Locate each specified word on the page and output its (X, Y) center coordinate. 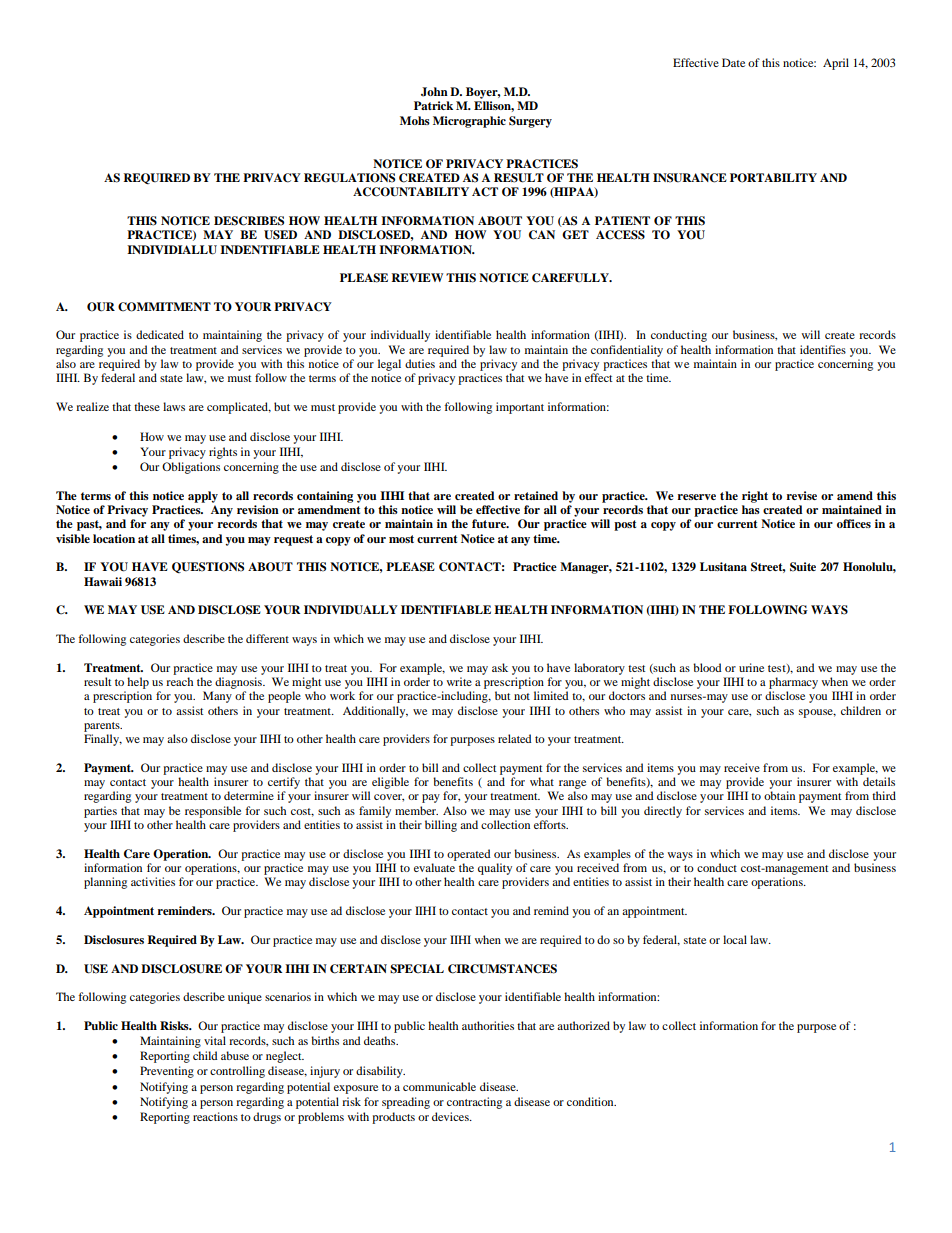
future (490, 523)
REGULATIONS (349, 178)
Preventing (167, 1072)
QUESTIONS (208, 567)
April (836, 64)
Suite (803, 567)
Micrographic (469, 122)
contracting (474, 1103)
